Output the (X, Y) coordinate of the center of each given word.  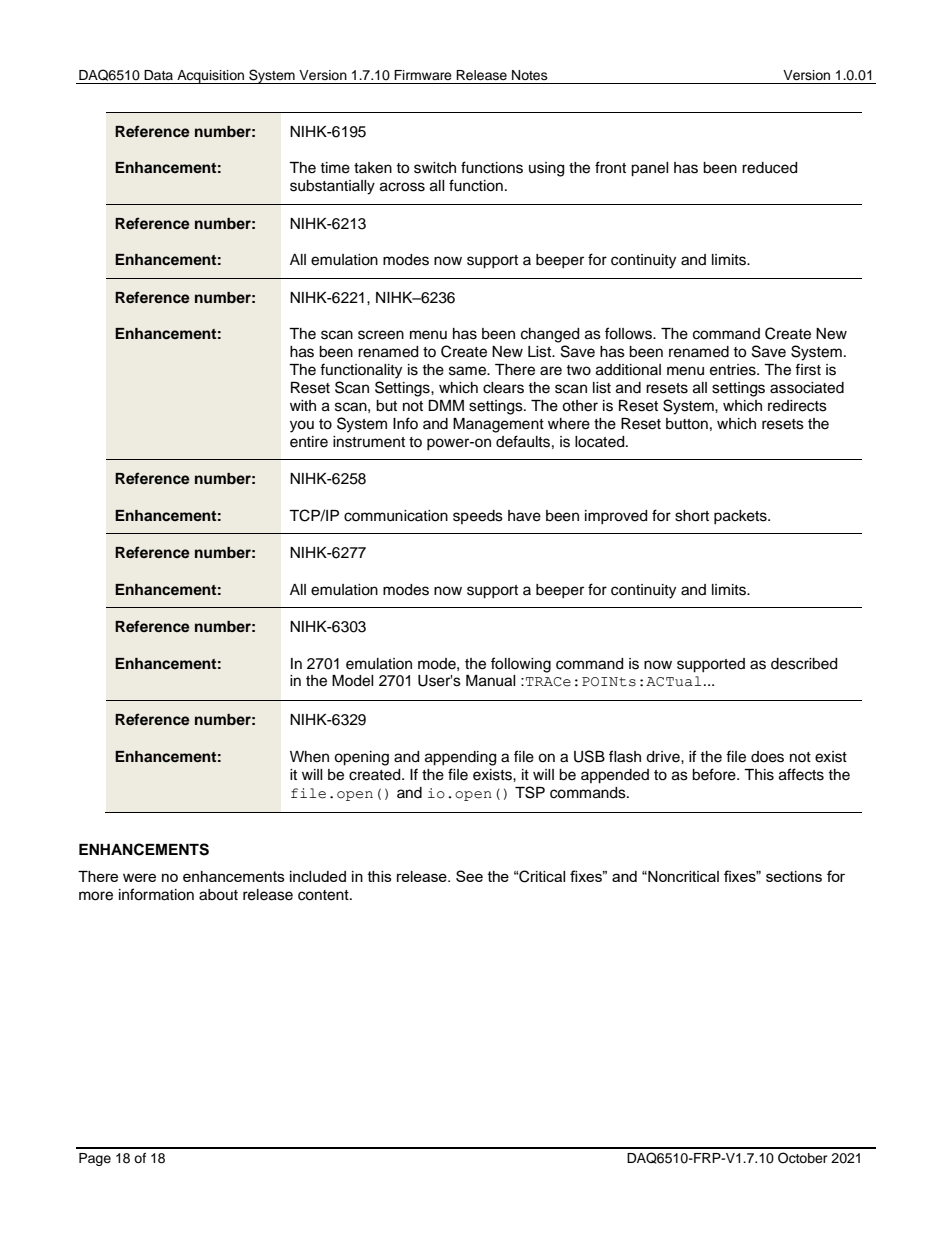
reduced (769, 168)
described (804, 664)
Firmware (423, 75)
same (469, 371)
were (139, 877)
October (803, 1158)
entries (734, 370)
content (324, 895)
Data (158, 75)
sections (794, 876)
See (469, 876)
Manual (491, 681)
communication (396, 516)
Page (95, 1159)
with (303, 405)
